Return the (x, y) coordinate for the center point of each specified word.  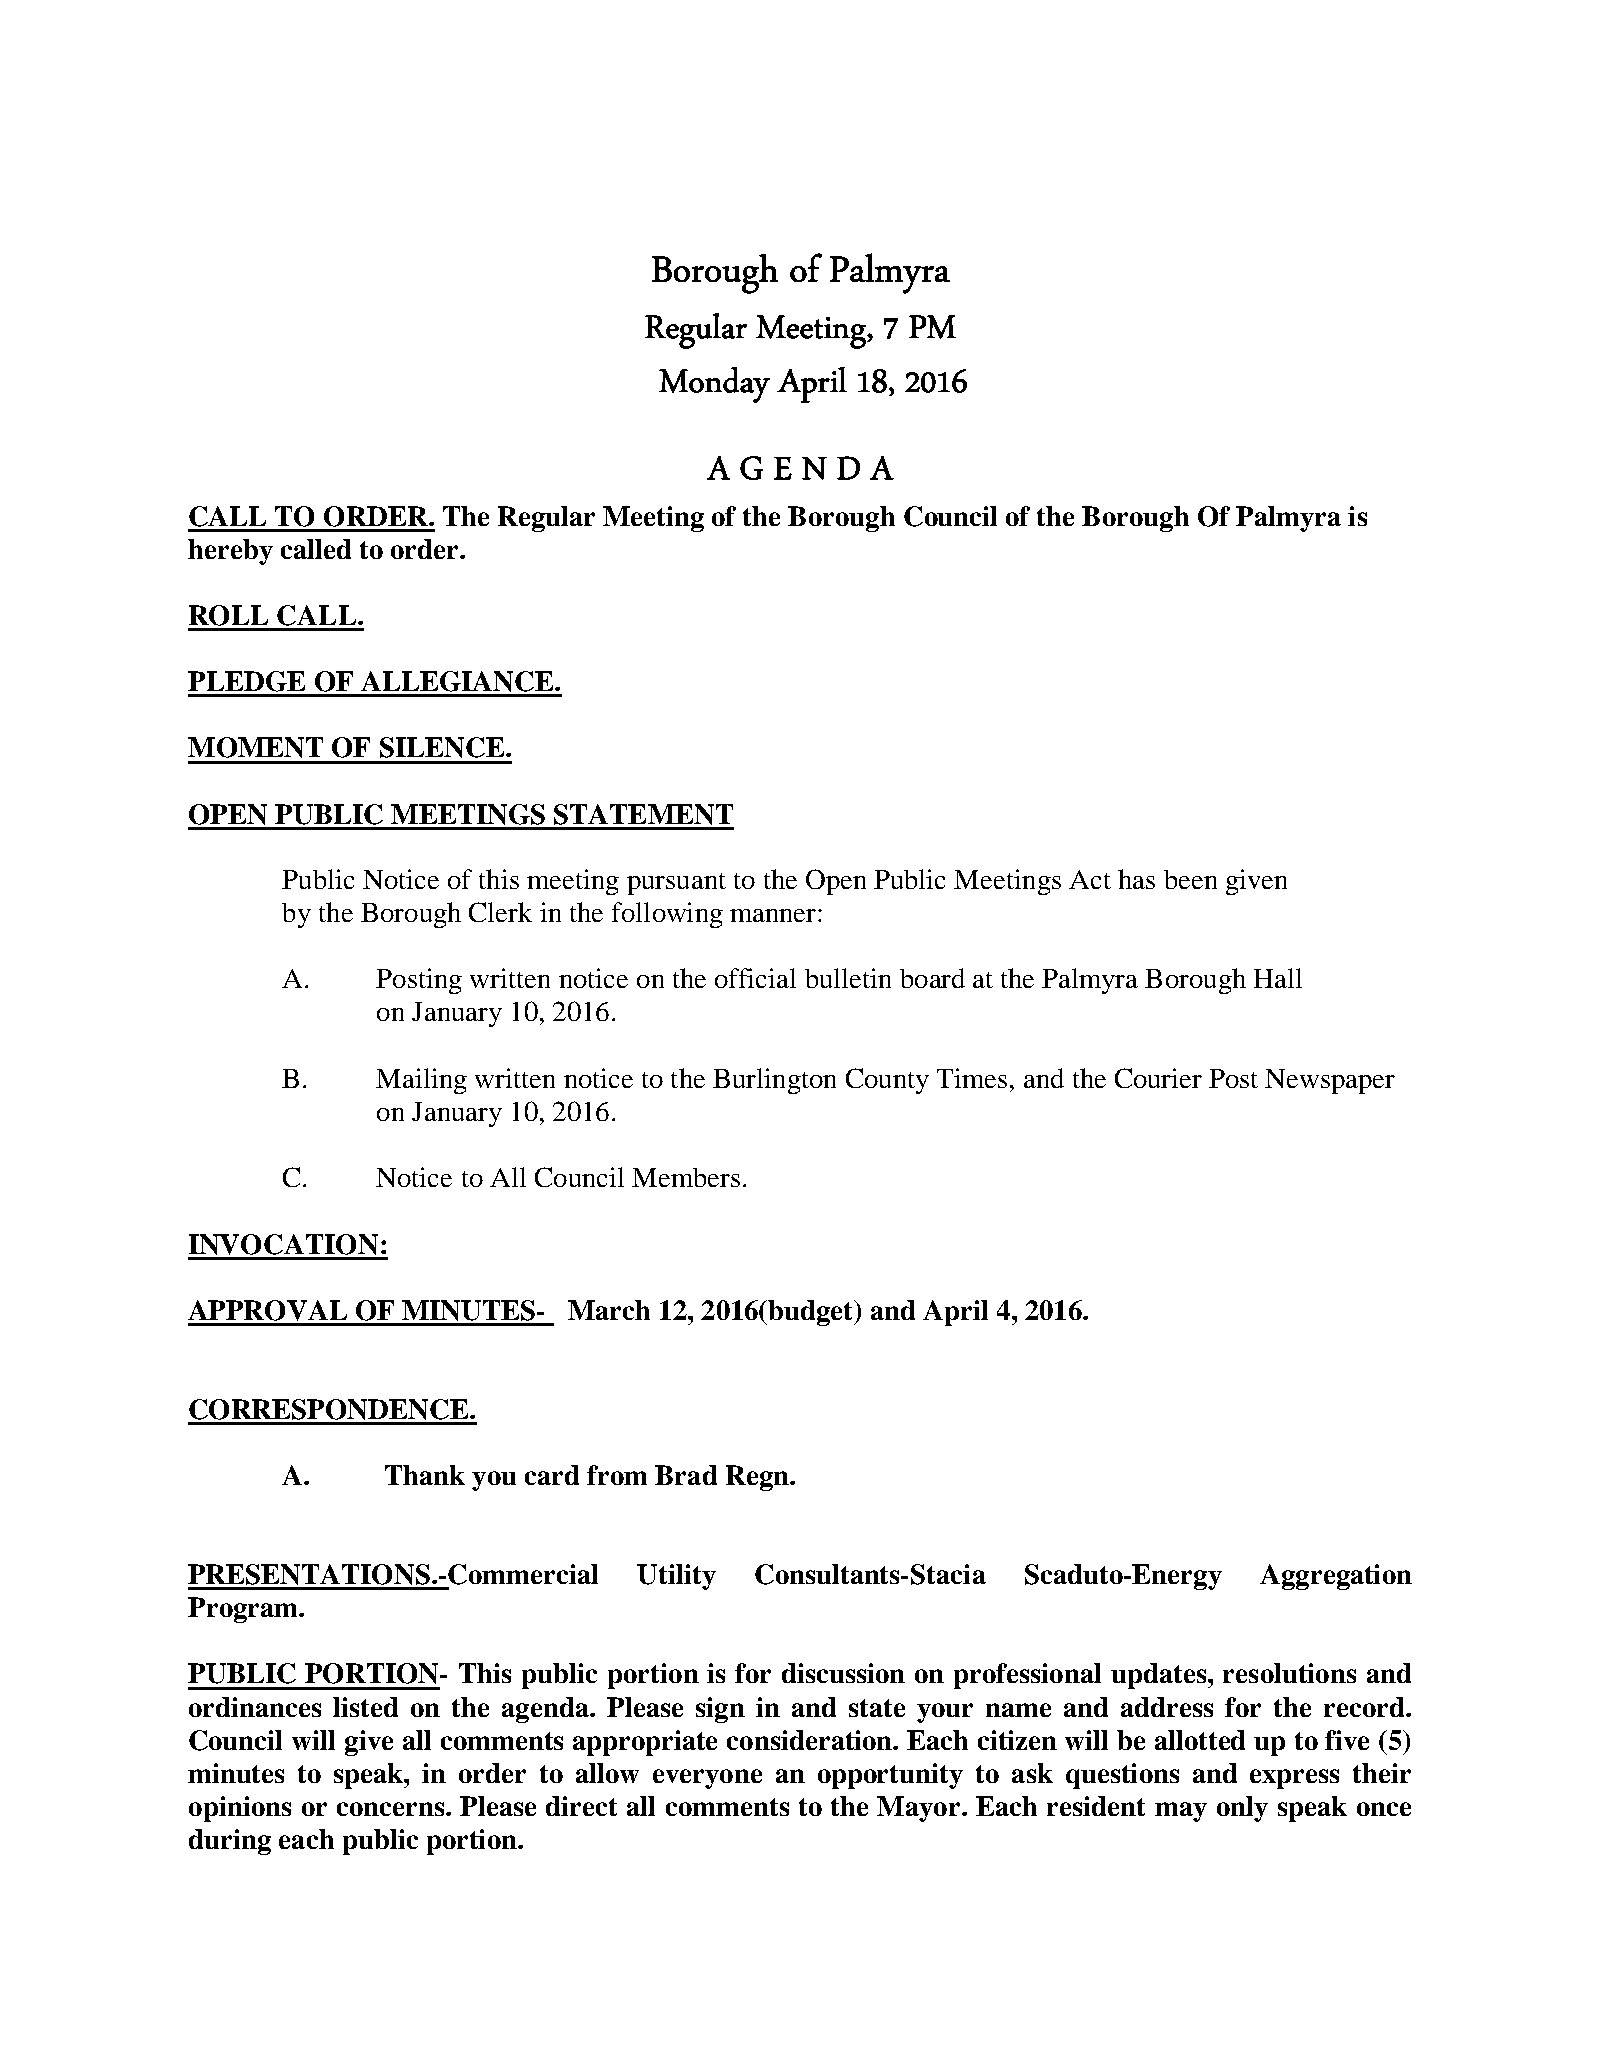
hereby (230, 552)
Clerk (500, 912)
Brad (686, 1475)
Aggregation (1336, 1577)
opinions (240, 1809)
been (1190, 879)
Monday (714, 385)
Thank (425, 1475)
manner (774, 915)
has (1136, 879)
